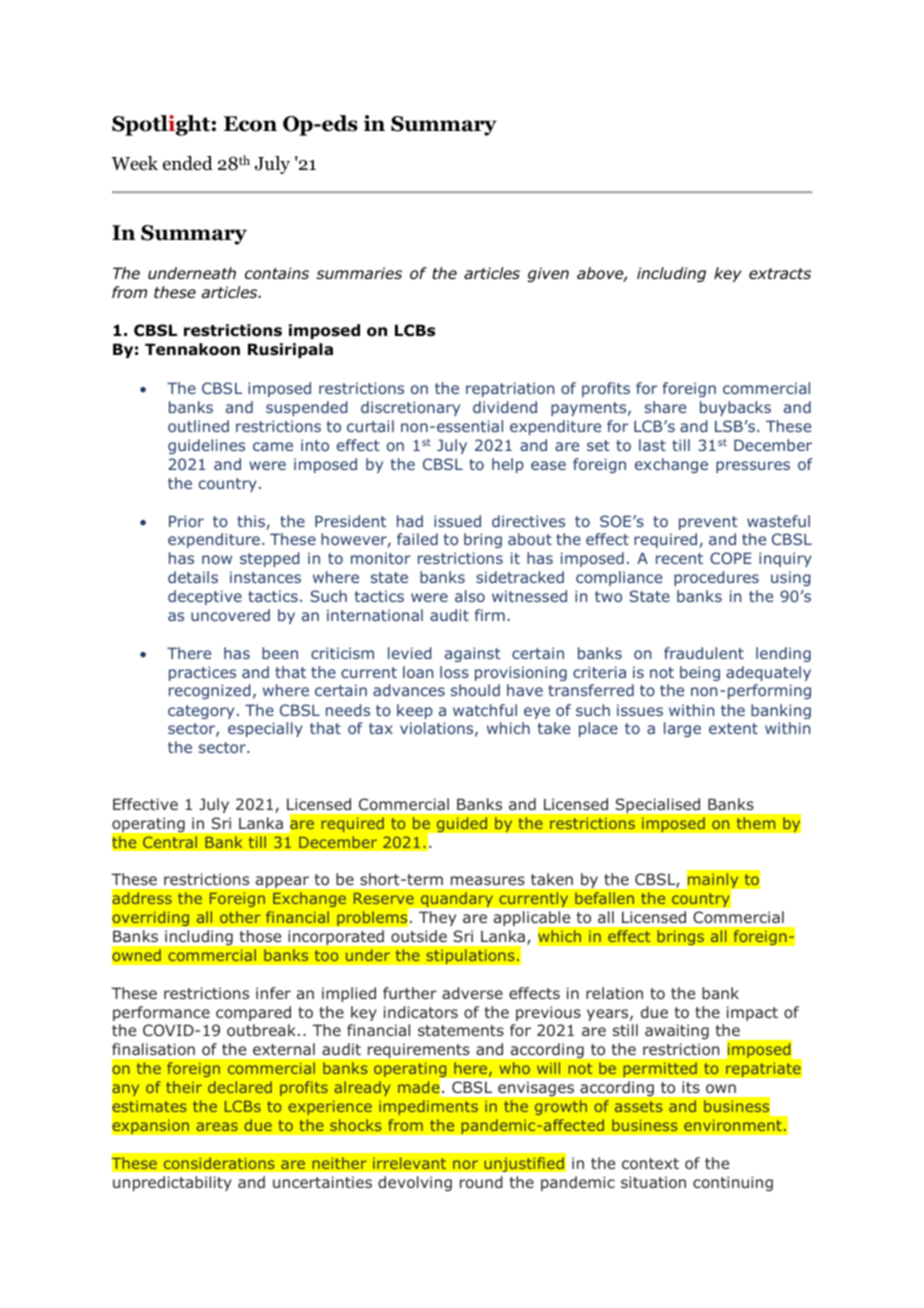  Describe the element at coordinates (219, 1163) in the image. I see `considerations` at that location.
